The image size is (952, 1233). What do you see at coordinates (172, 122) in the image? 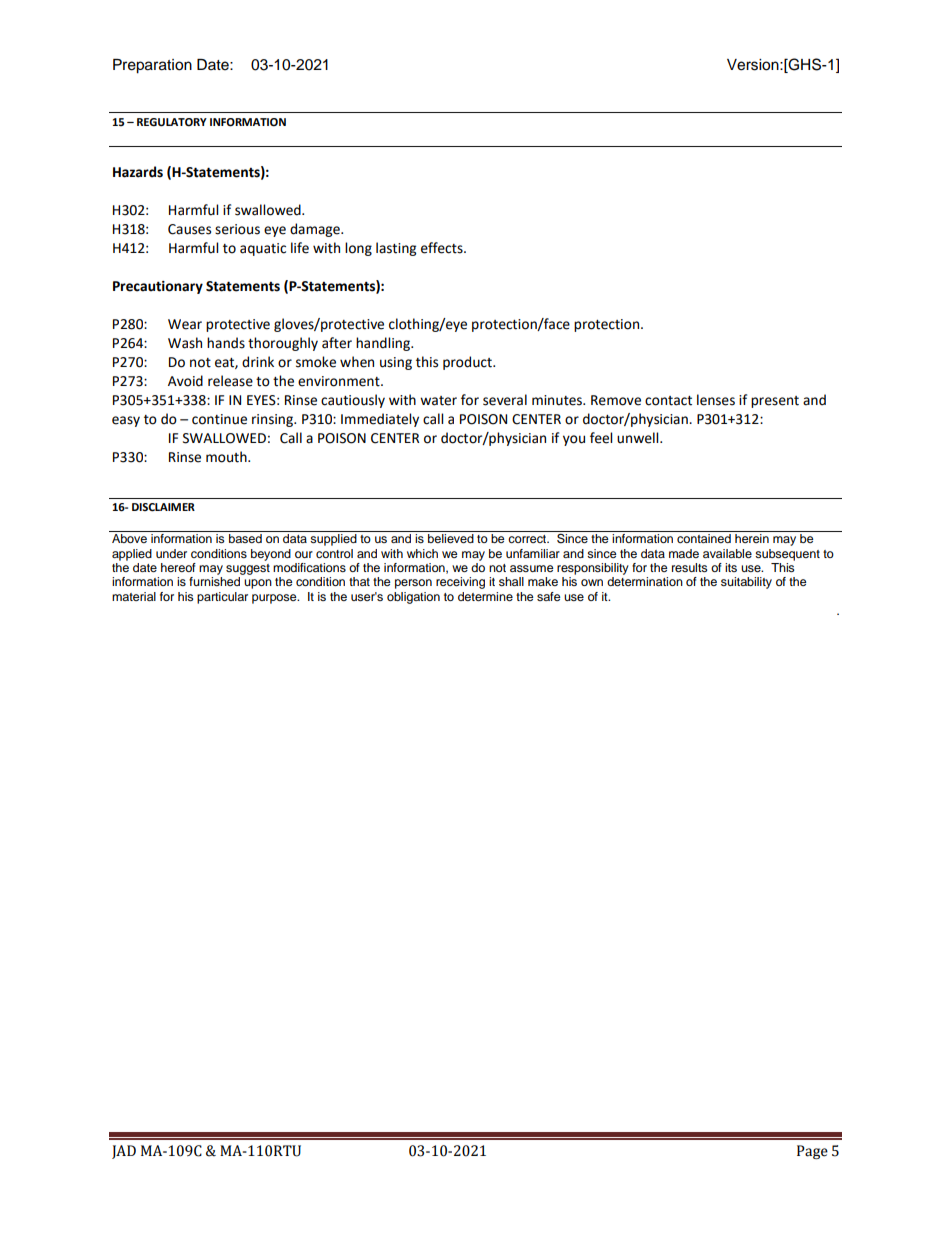
I see `REGULATORY` at bounding box center [172, 122].
